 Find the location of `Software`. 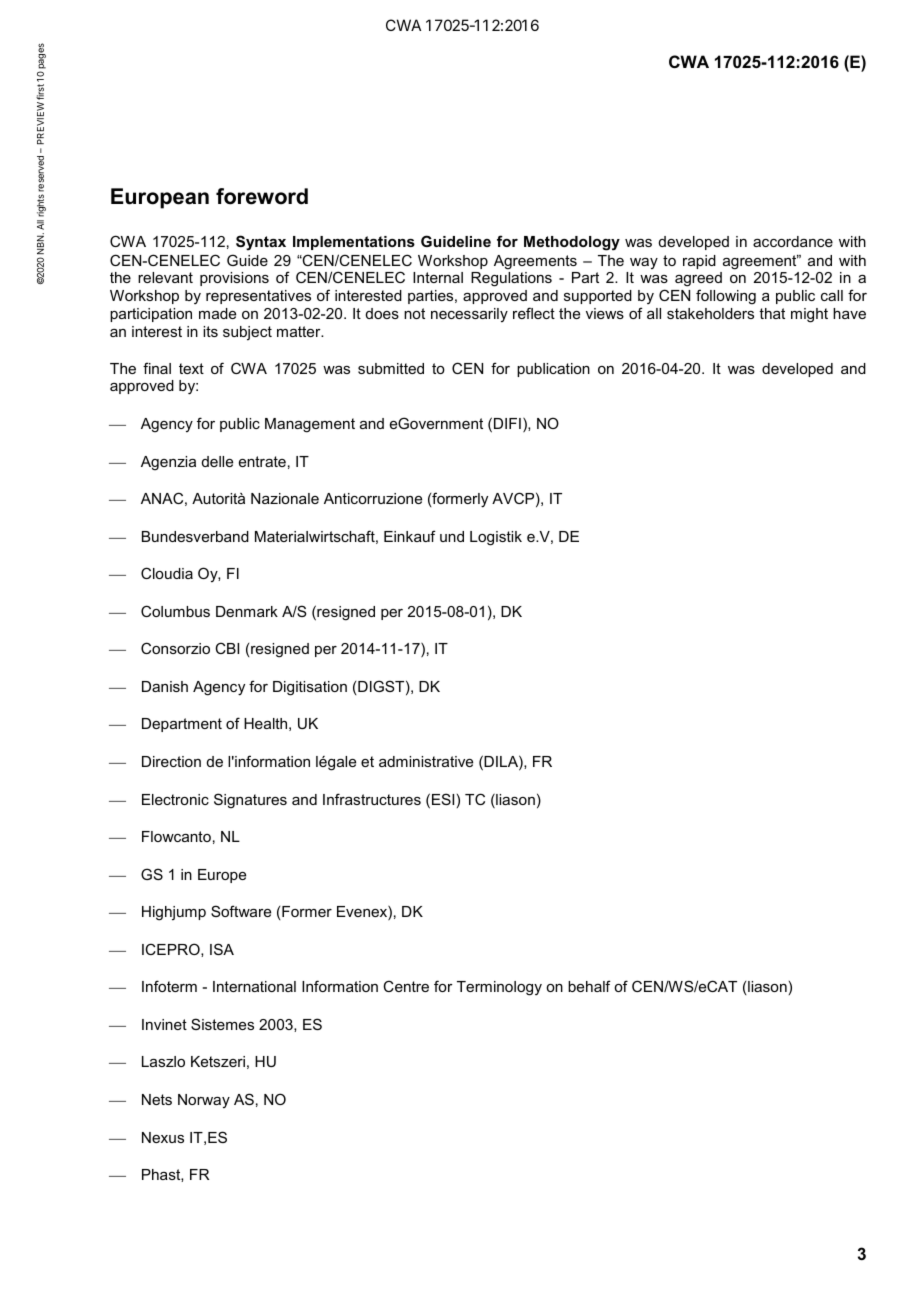

Software is located at coordinates (241, 911).
